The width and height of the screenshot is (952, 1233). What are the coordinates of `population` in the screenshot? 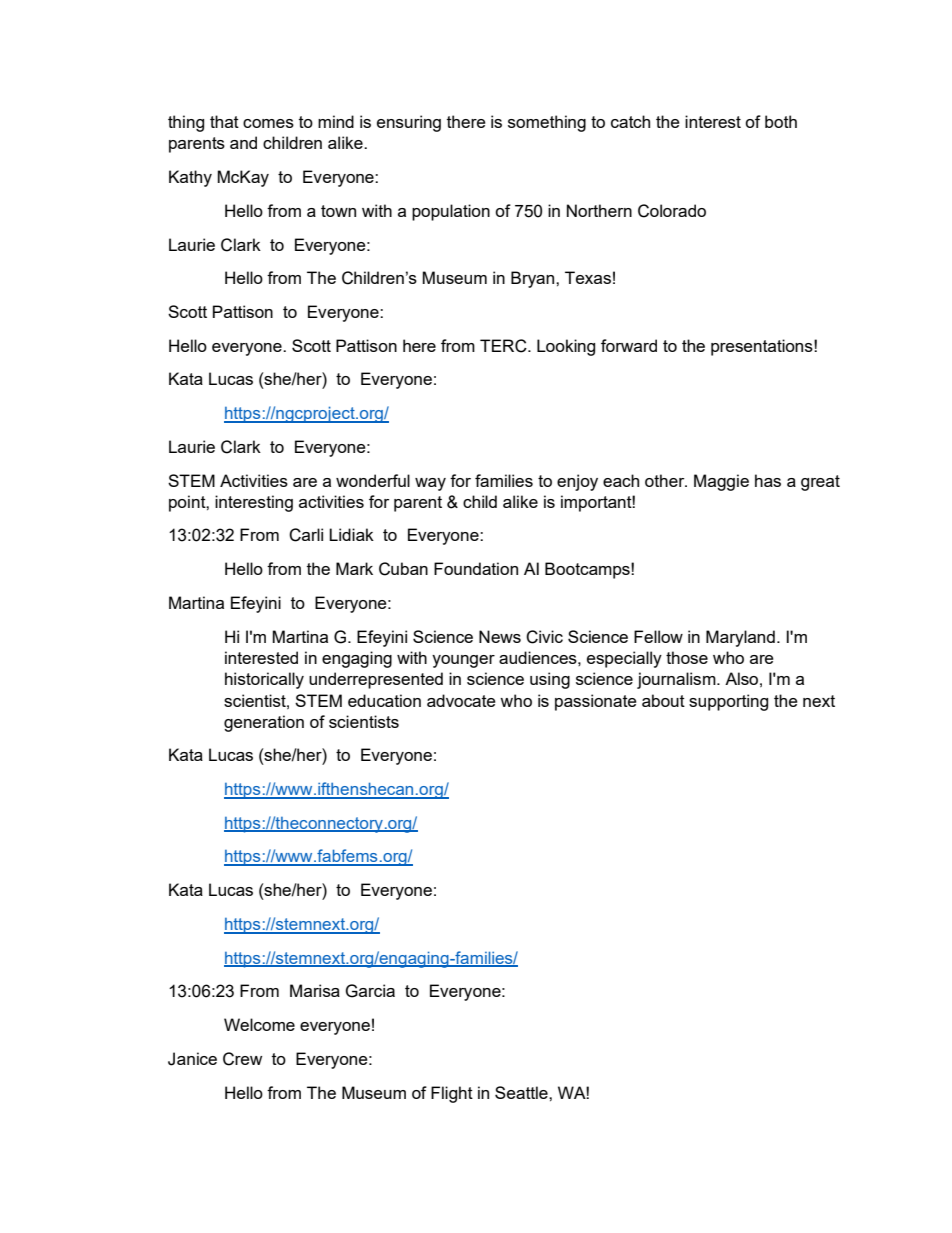 It's located at (451, 212).
